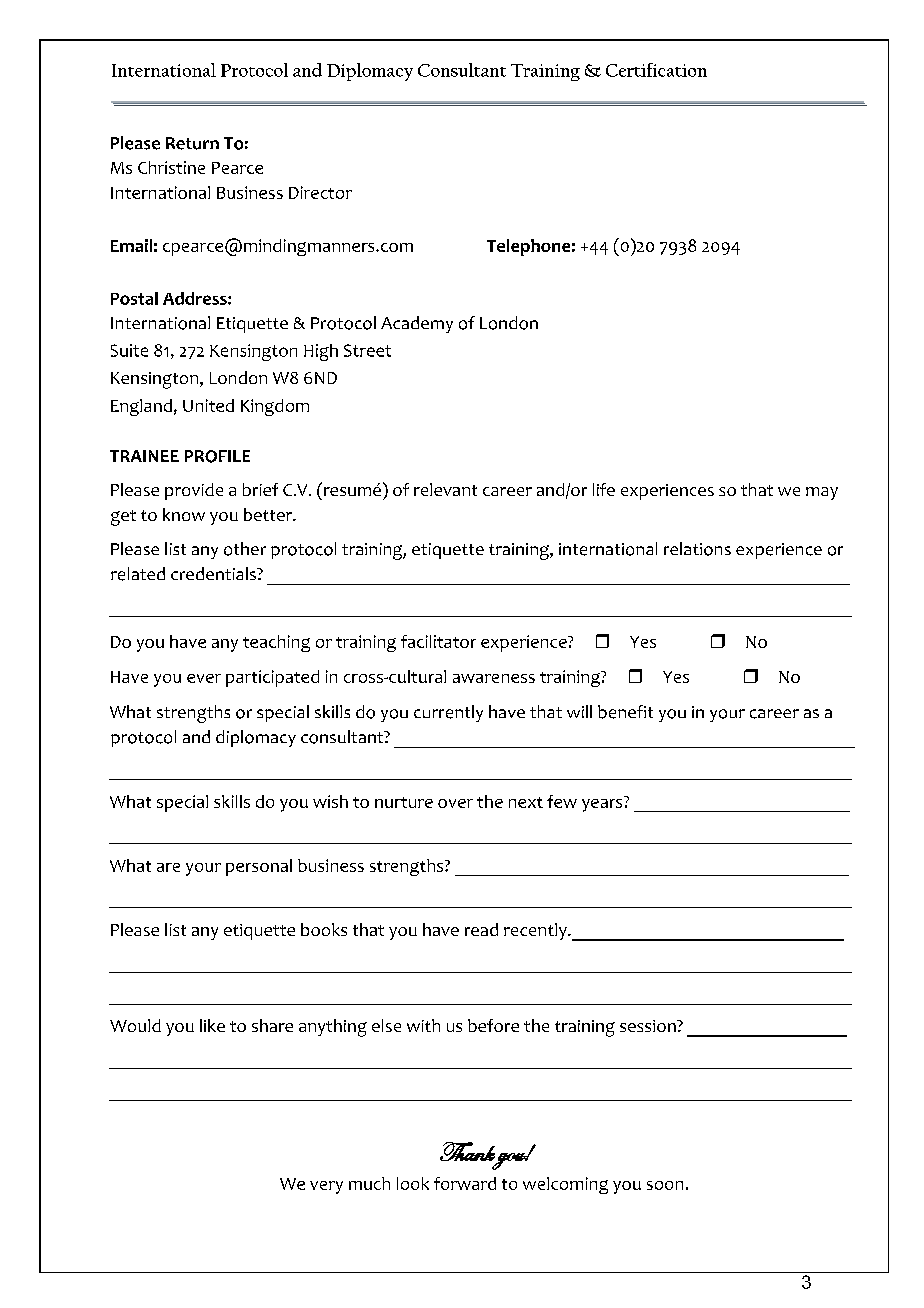  What do you see at coordinates (603, 804) in the page?
I see `years` at bounding box center [603, 804].
